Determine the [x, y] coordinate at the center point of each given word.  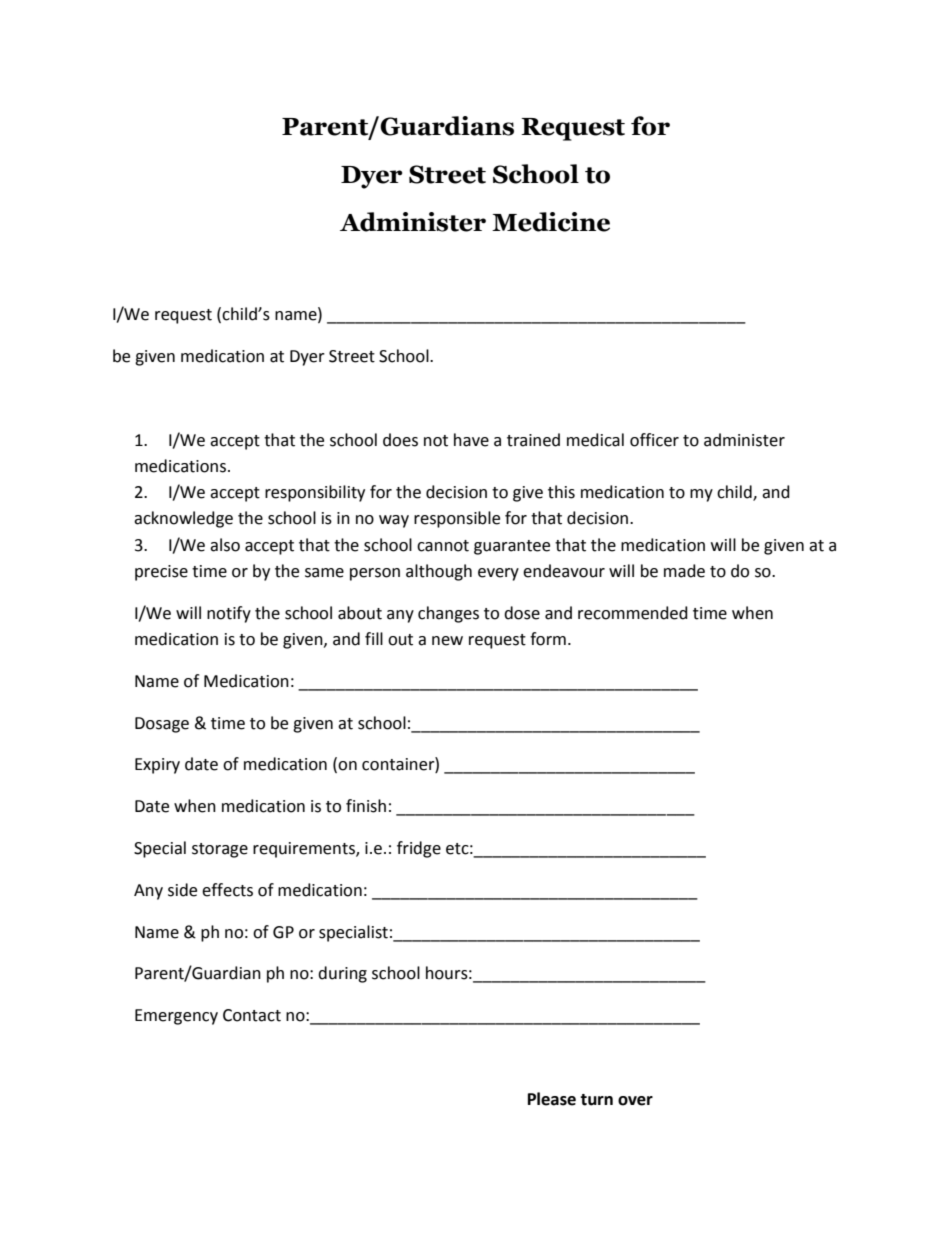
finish [366, 806]
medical [595, 440]
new [447, 641]
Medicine [551, 222]
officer [654, 440]
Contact [252, 1015]
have [471, 440]
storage [220, 850]
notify [229, 614]
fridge [419, 849]
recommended [633, 613]
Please [552, 1099]
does [400, 440]
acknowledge [183, 519]
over [635, 1101]
